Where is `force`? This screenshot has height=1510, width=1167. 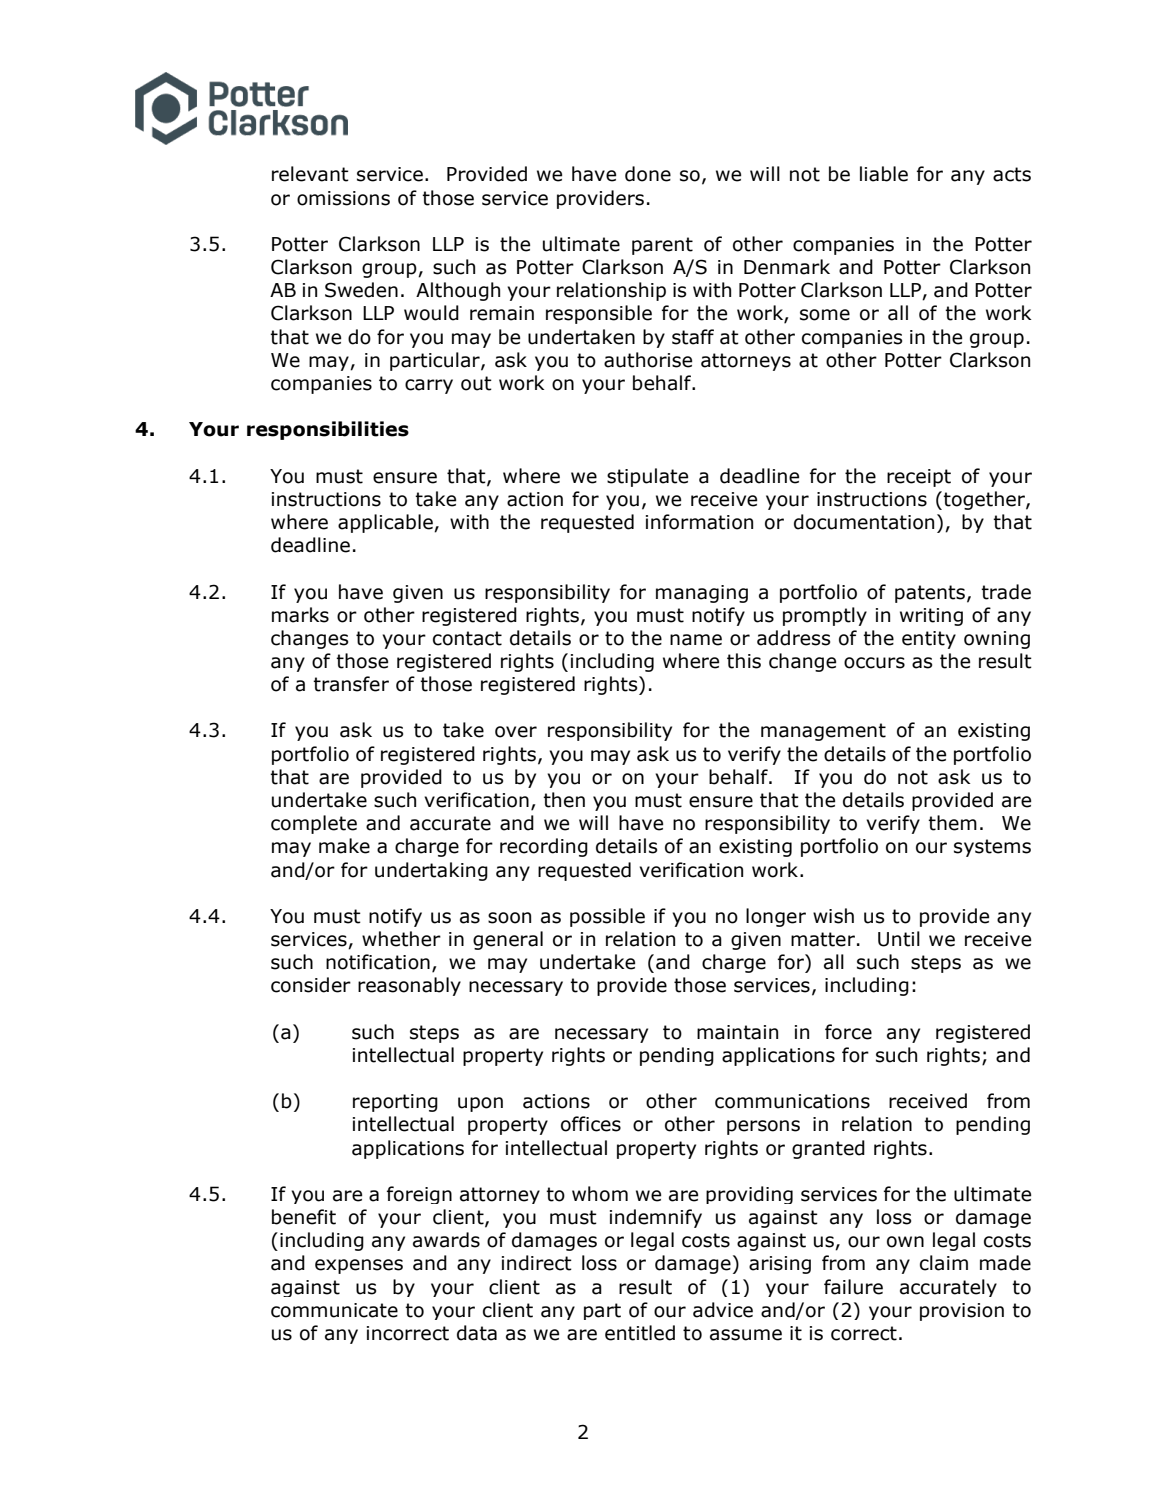
force is located at coordinates (848, 1032).
